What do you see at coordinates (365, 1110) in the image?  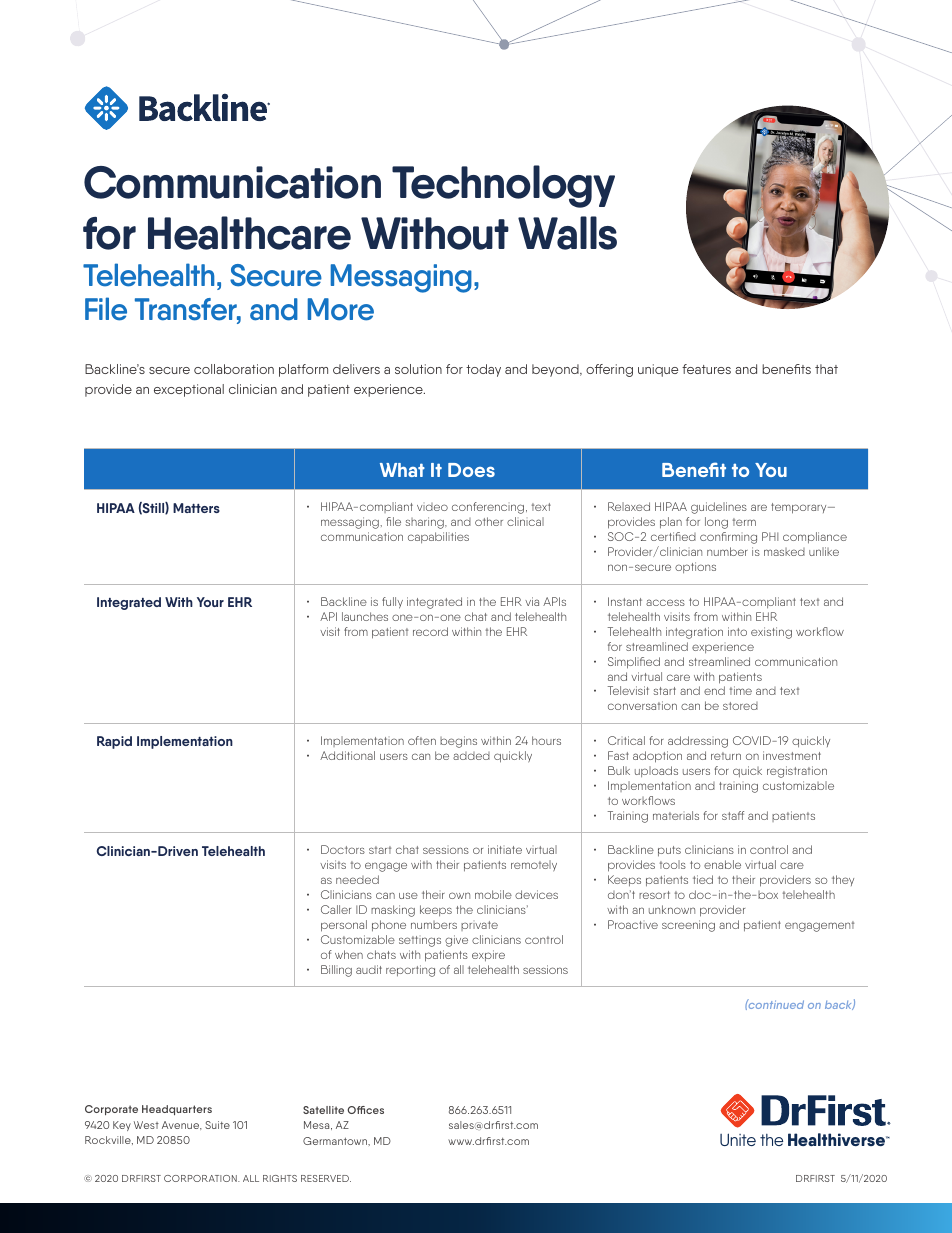 I see `Offices` at bounding box center [365, 1110].
